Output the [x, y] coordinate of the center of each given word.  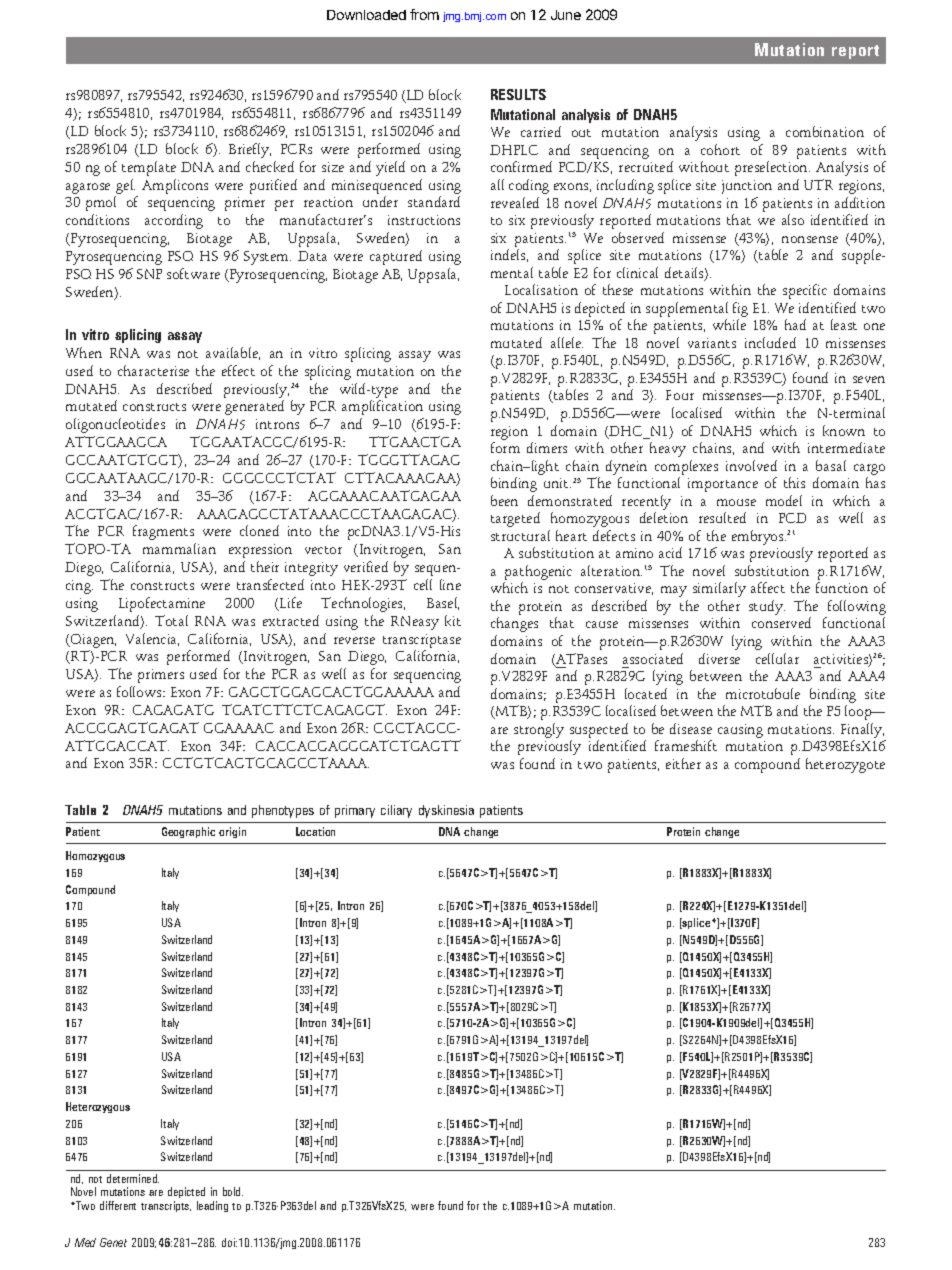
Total [171, 620]
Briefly [250, 150]
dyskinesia [446, 811]
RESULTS [518, 94]
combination [825, 131]
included [770, 342]
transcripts [166, 1206]
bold [233, 1191]
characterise [153, 370]
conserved [781, 622]
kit [453, 620]
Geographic [188, 832]
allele [567, 342]
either [683, 763]
